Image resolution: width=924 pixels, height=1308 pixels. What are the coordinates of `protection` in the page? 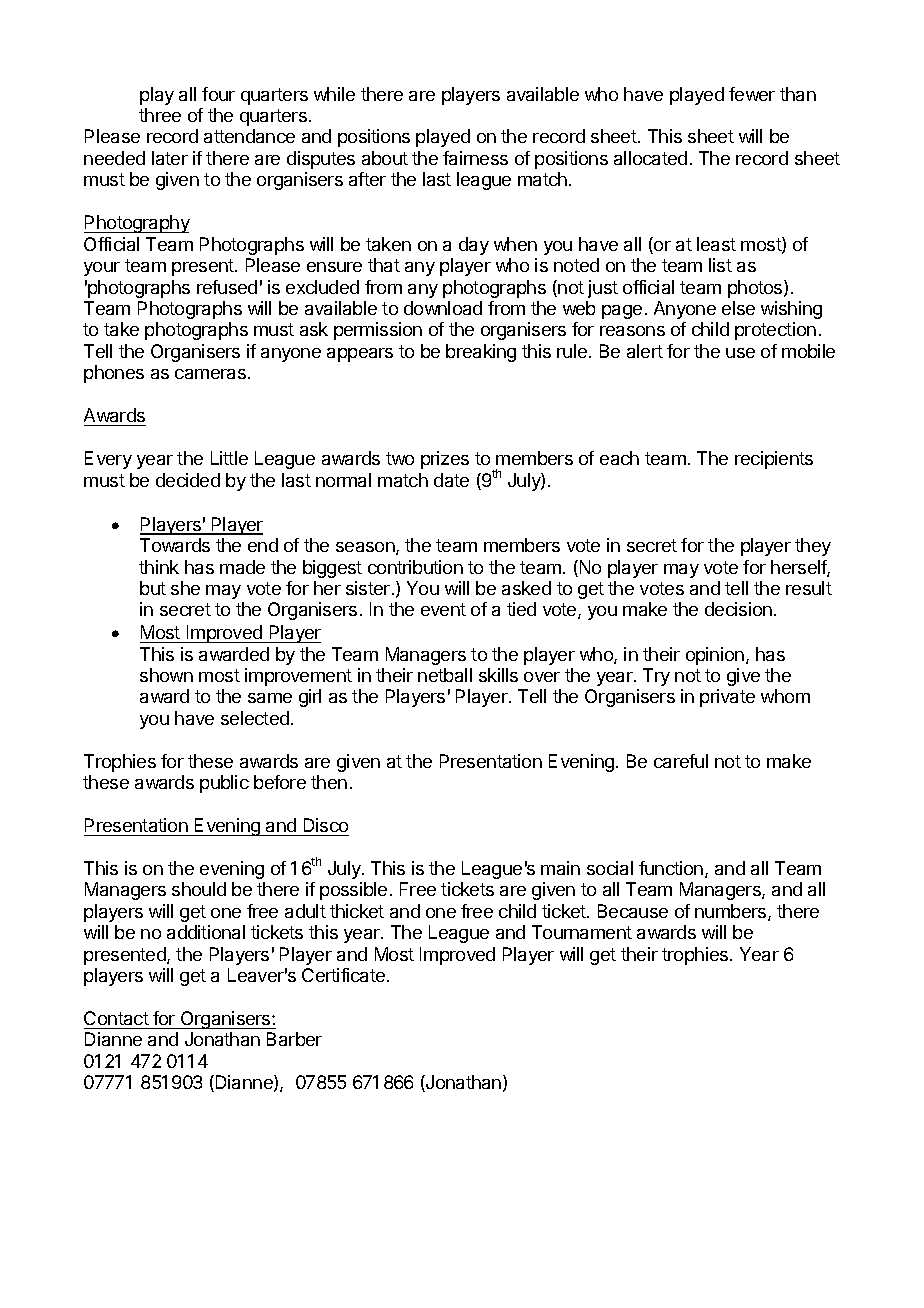 It's located at (775, 331).
